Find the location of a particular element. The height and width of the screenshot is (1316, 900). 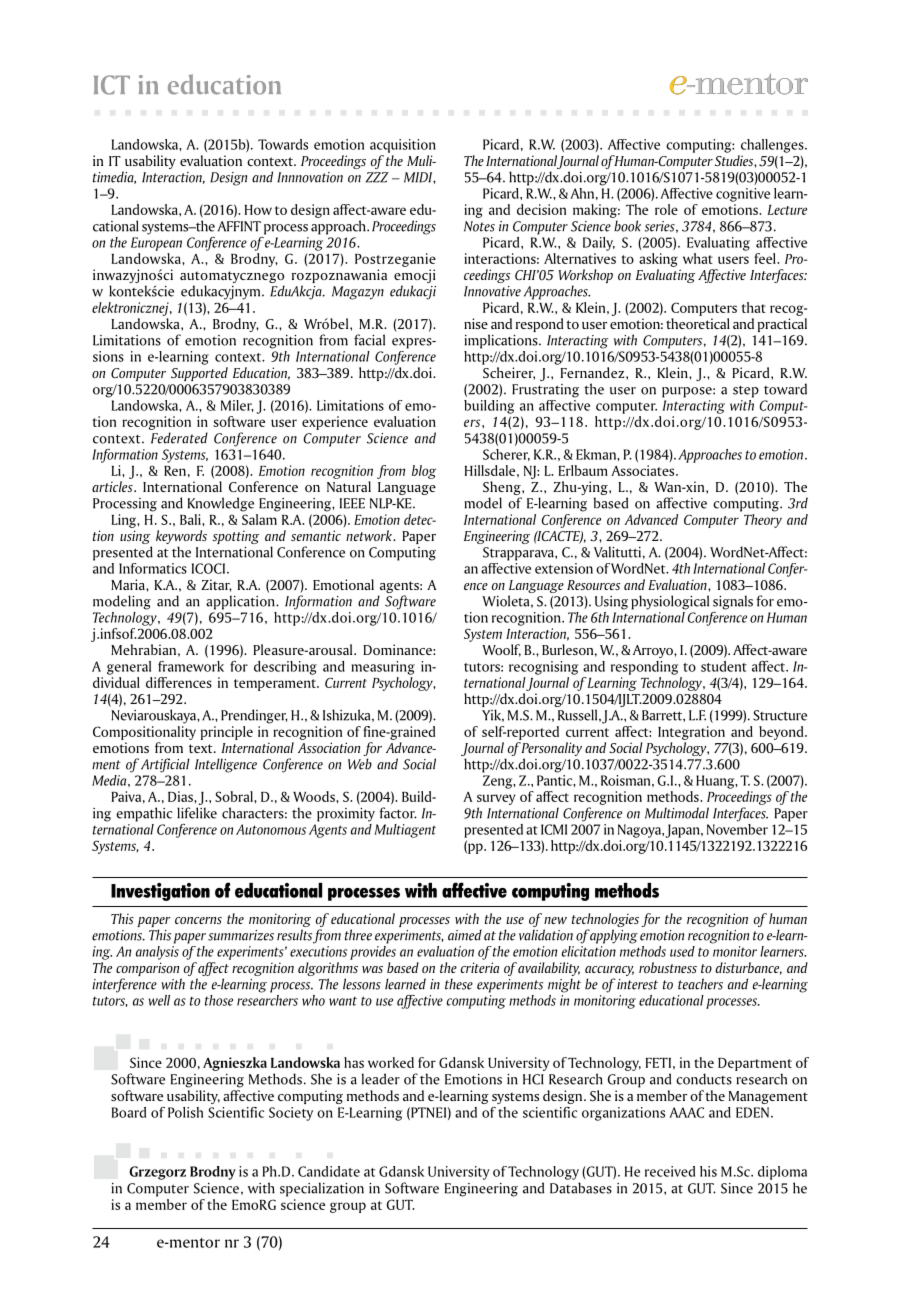

challenges is located at coordinates (773, 146).
